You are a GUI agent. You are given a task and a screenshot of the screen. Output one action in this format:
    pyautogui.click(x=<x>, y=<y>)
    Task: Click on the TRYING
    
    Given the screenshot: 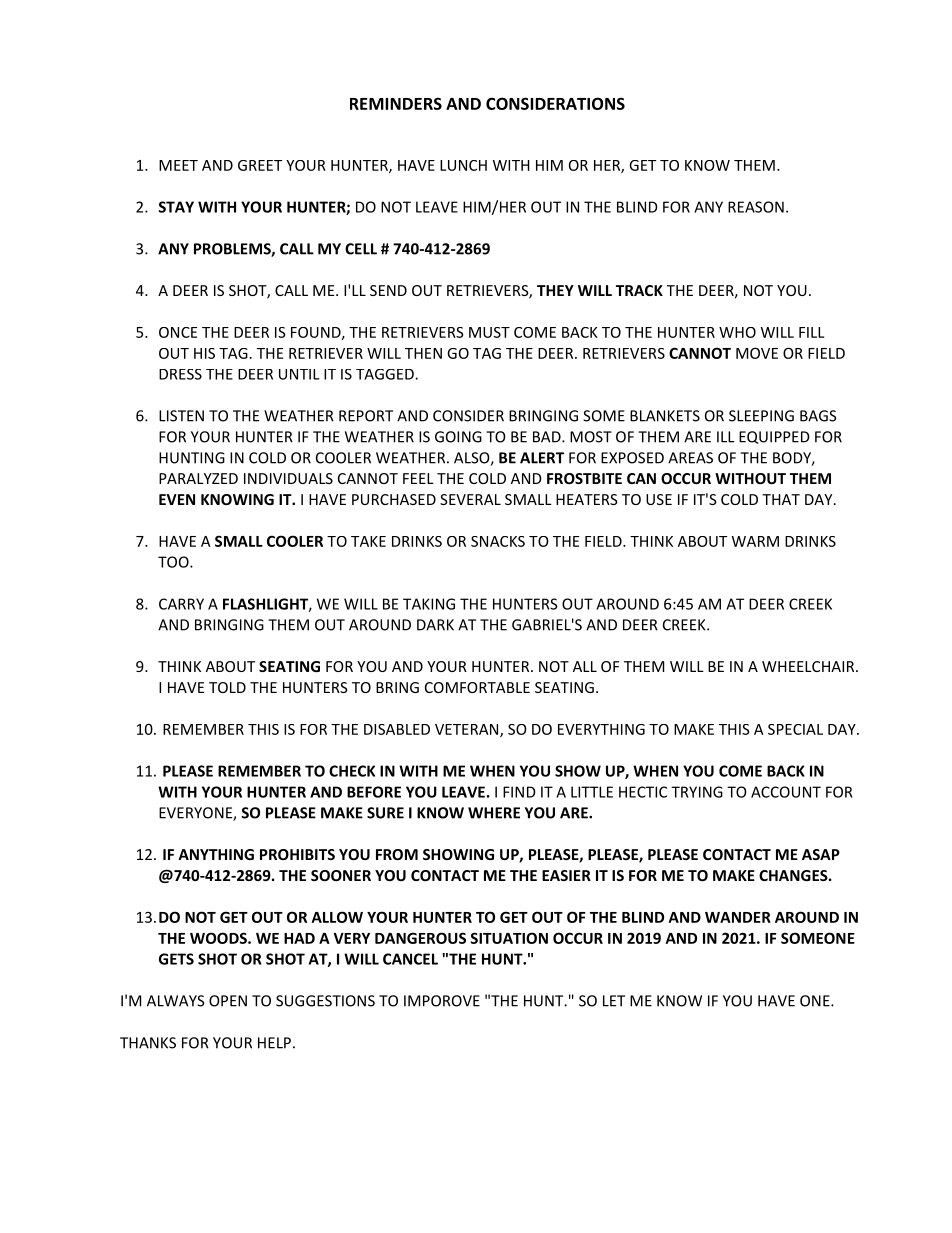 What is the action you would take?
    pyautogui.click(x=697, y=792)
